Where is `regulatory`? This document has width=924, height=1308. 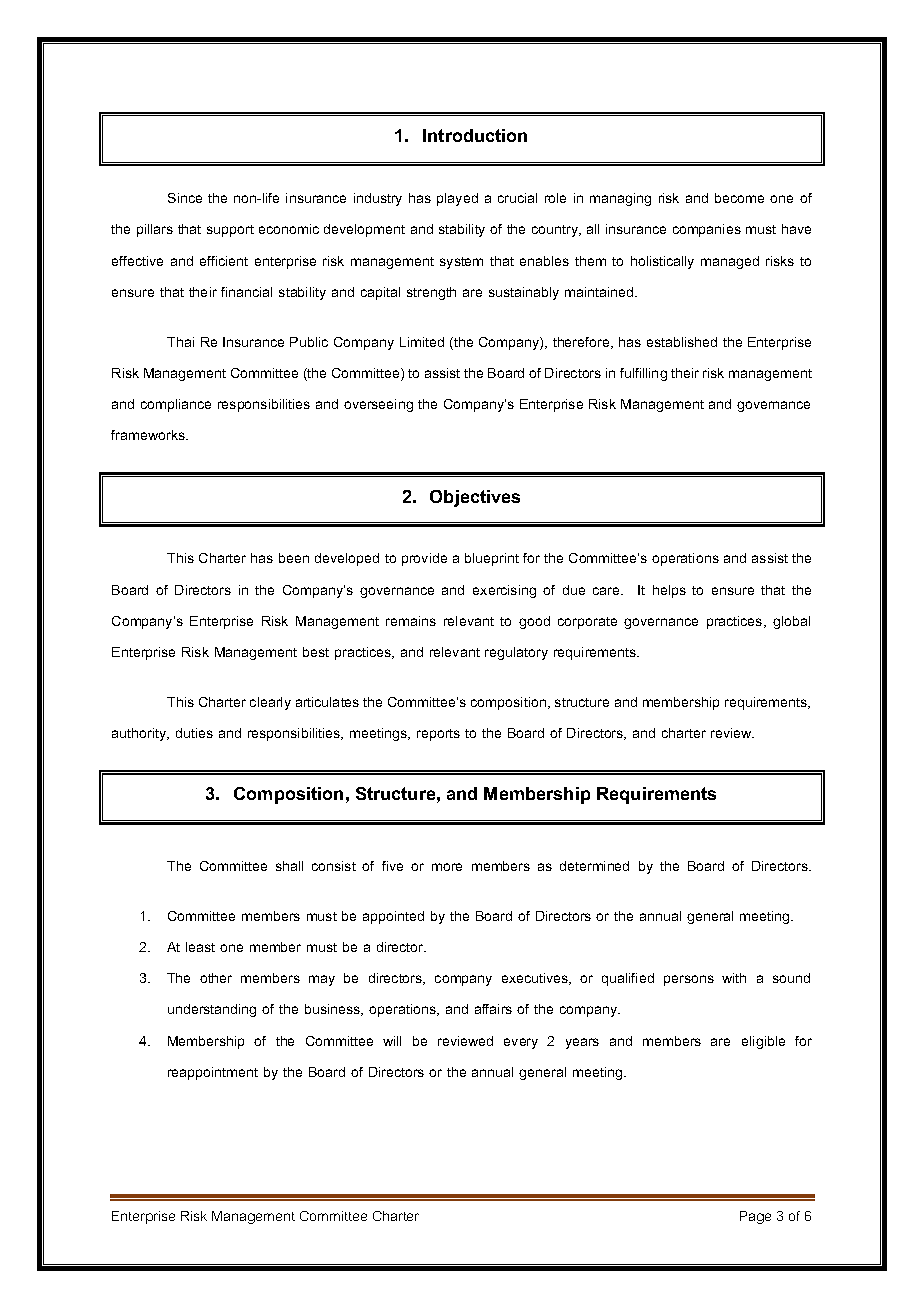
regulatory is located at coordinates (516, 653).
